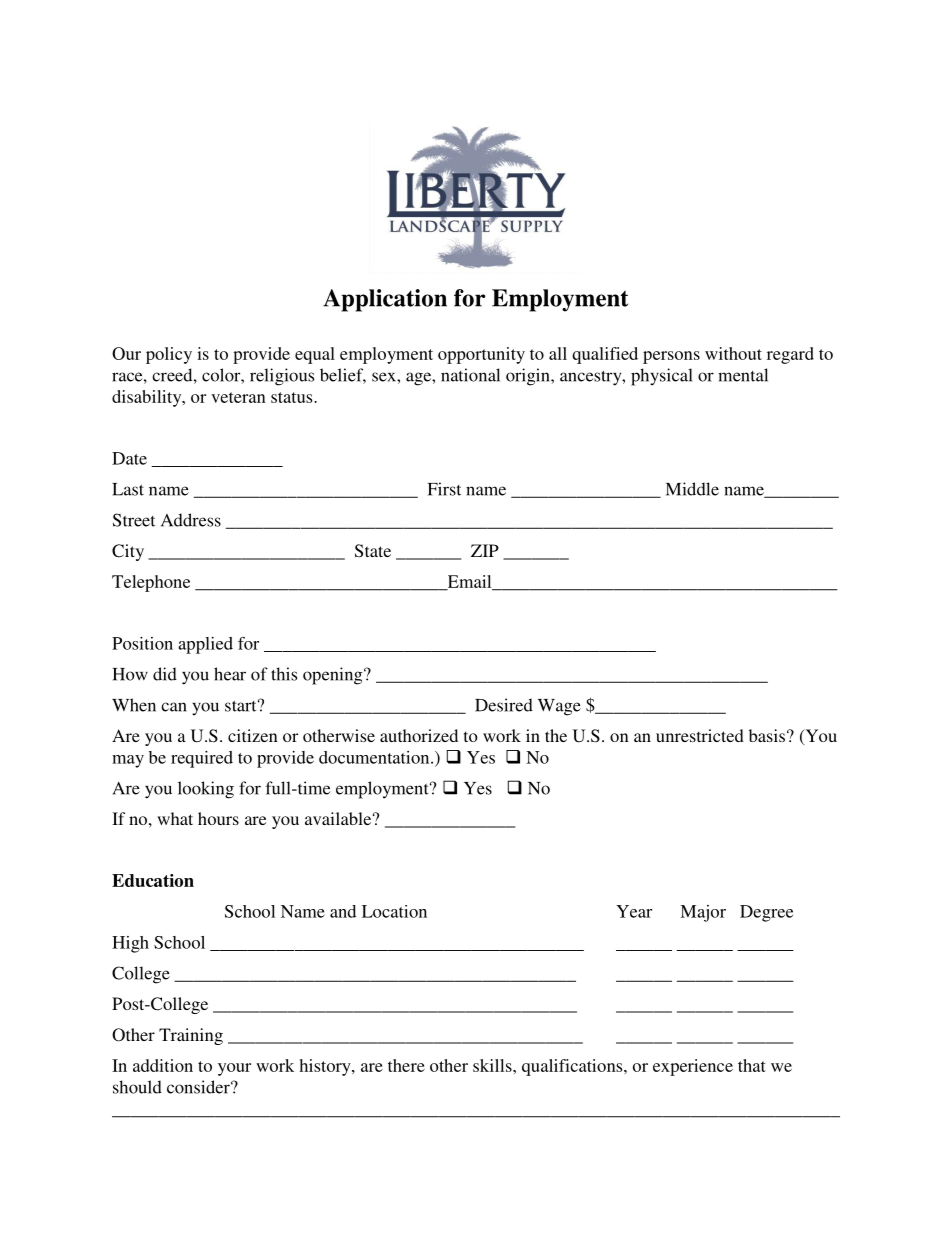  Describe the element at coordinates (129, 458) in the image. I see `Date` at that location.
